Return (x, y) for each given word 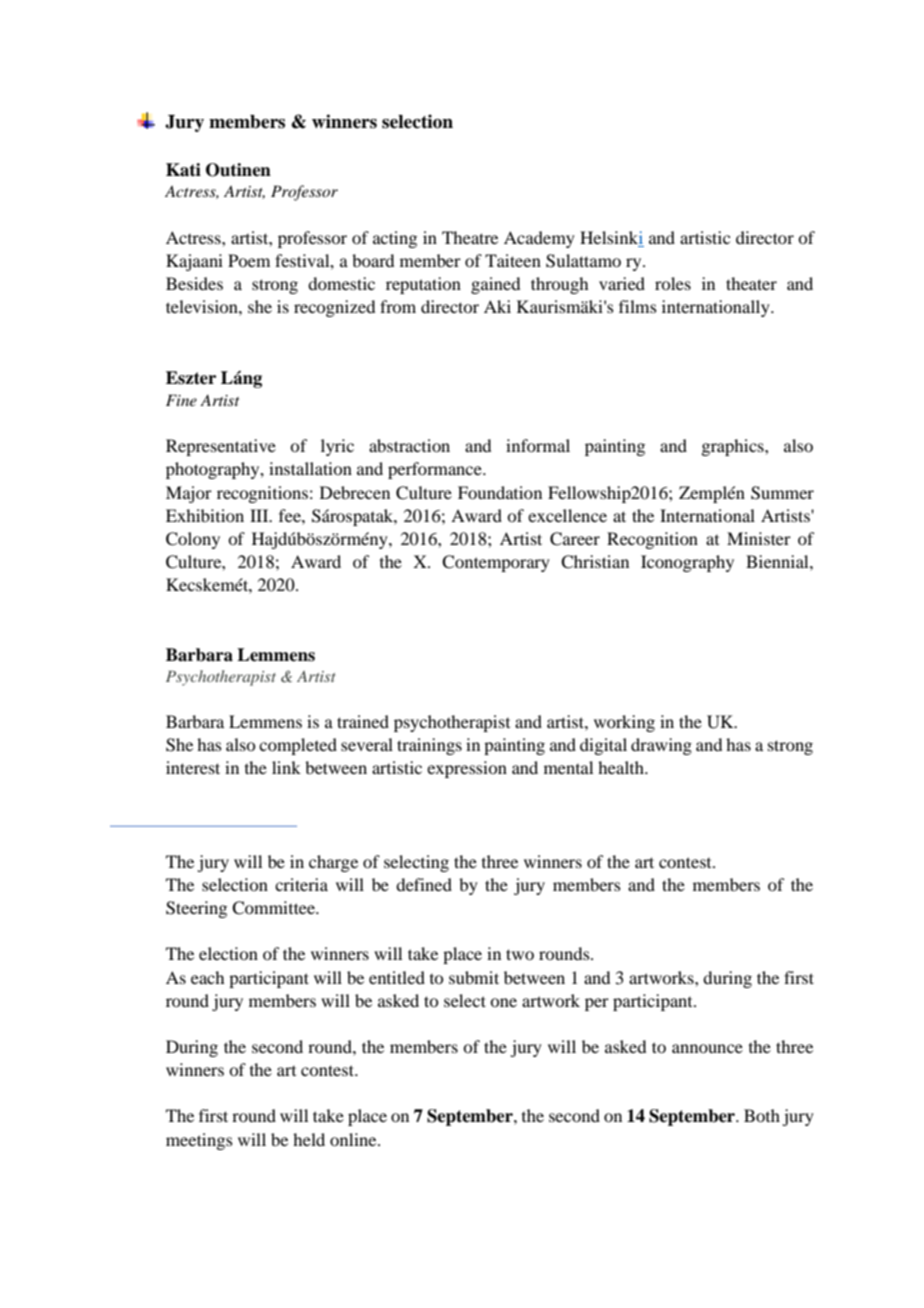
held (309, 1139)
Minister (759, 538)
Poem (249, 260)
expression (467, 769)
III (260, 515)
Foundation (500, 492)
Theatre (470, 237)
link (286, 767)
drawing (661, 746)
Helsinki (612, 239)
